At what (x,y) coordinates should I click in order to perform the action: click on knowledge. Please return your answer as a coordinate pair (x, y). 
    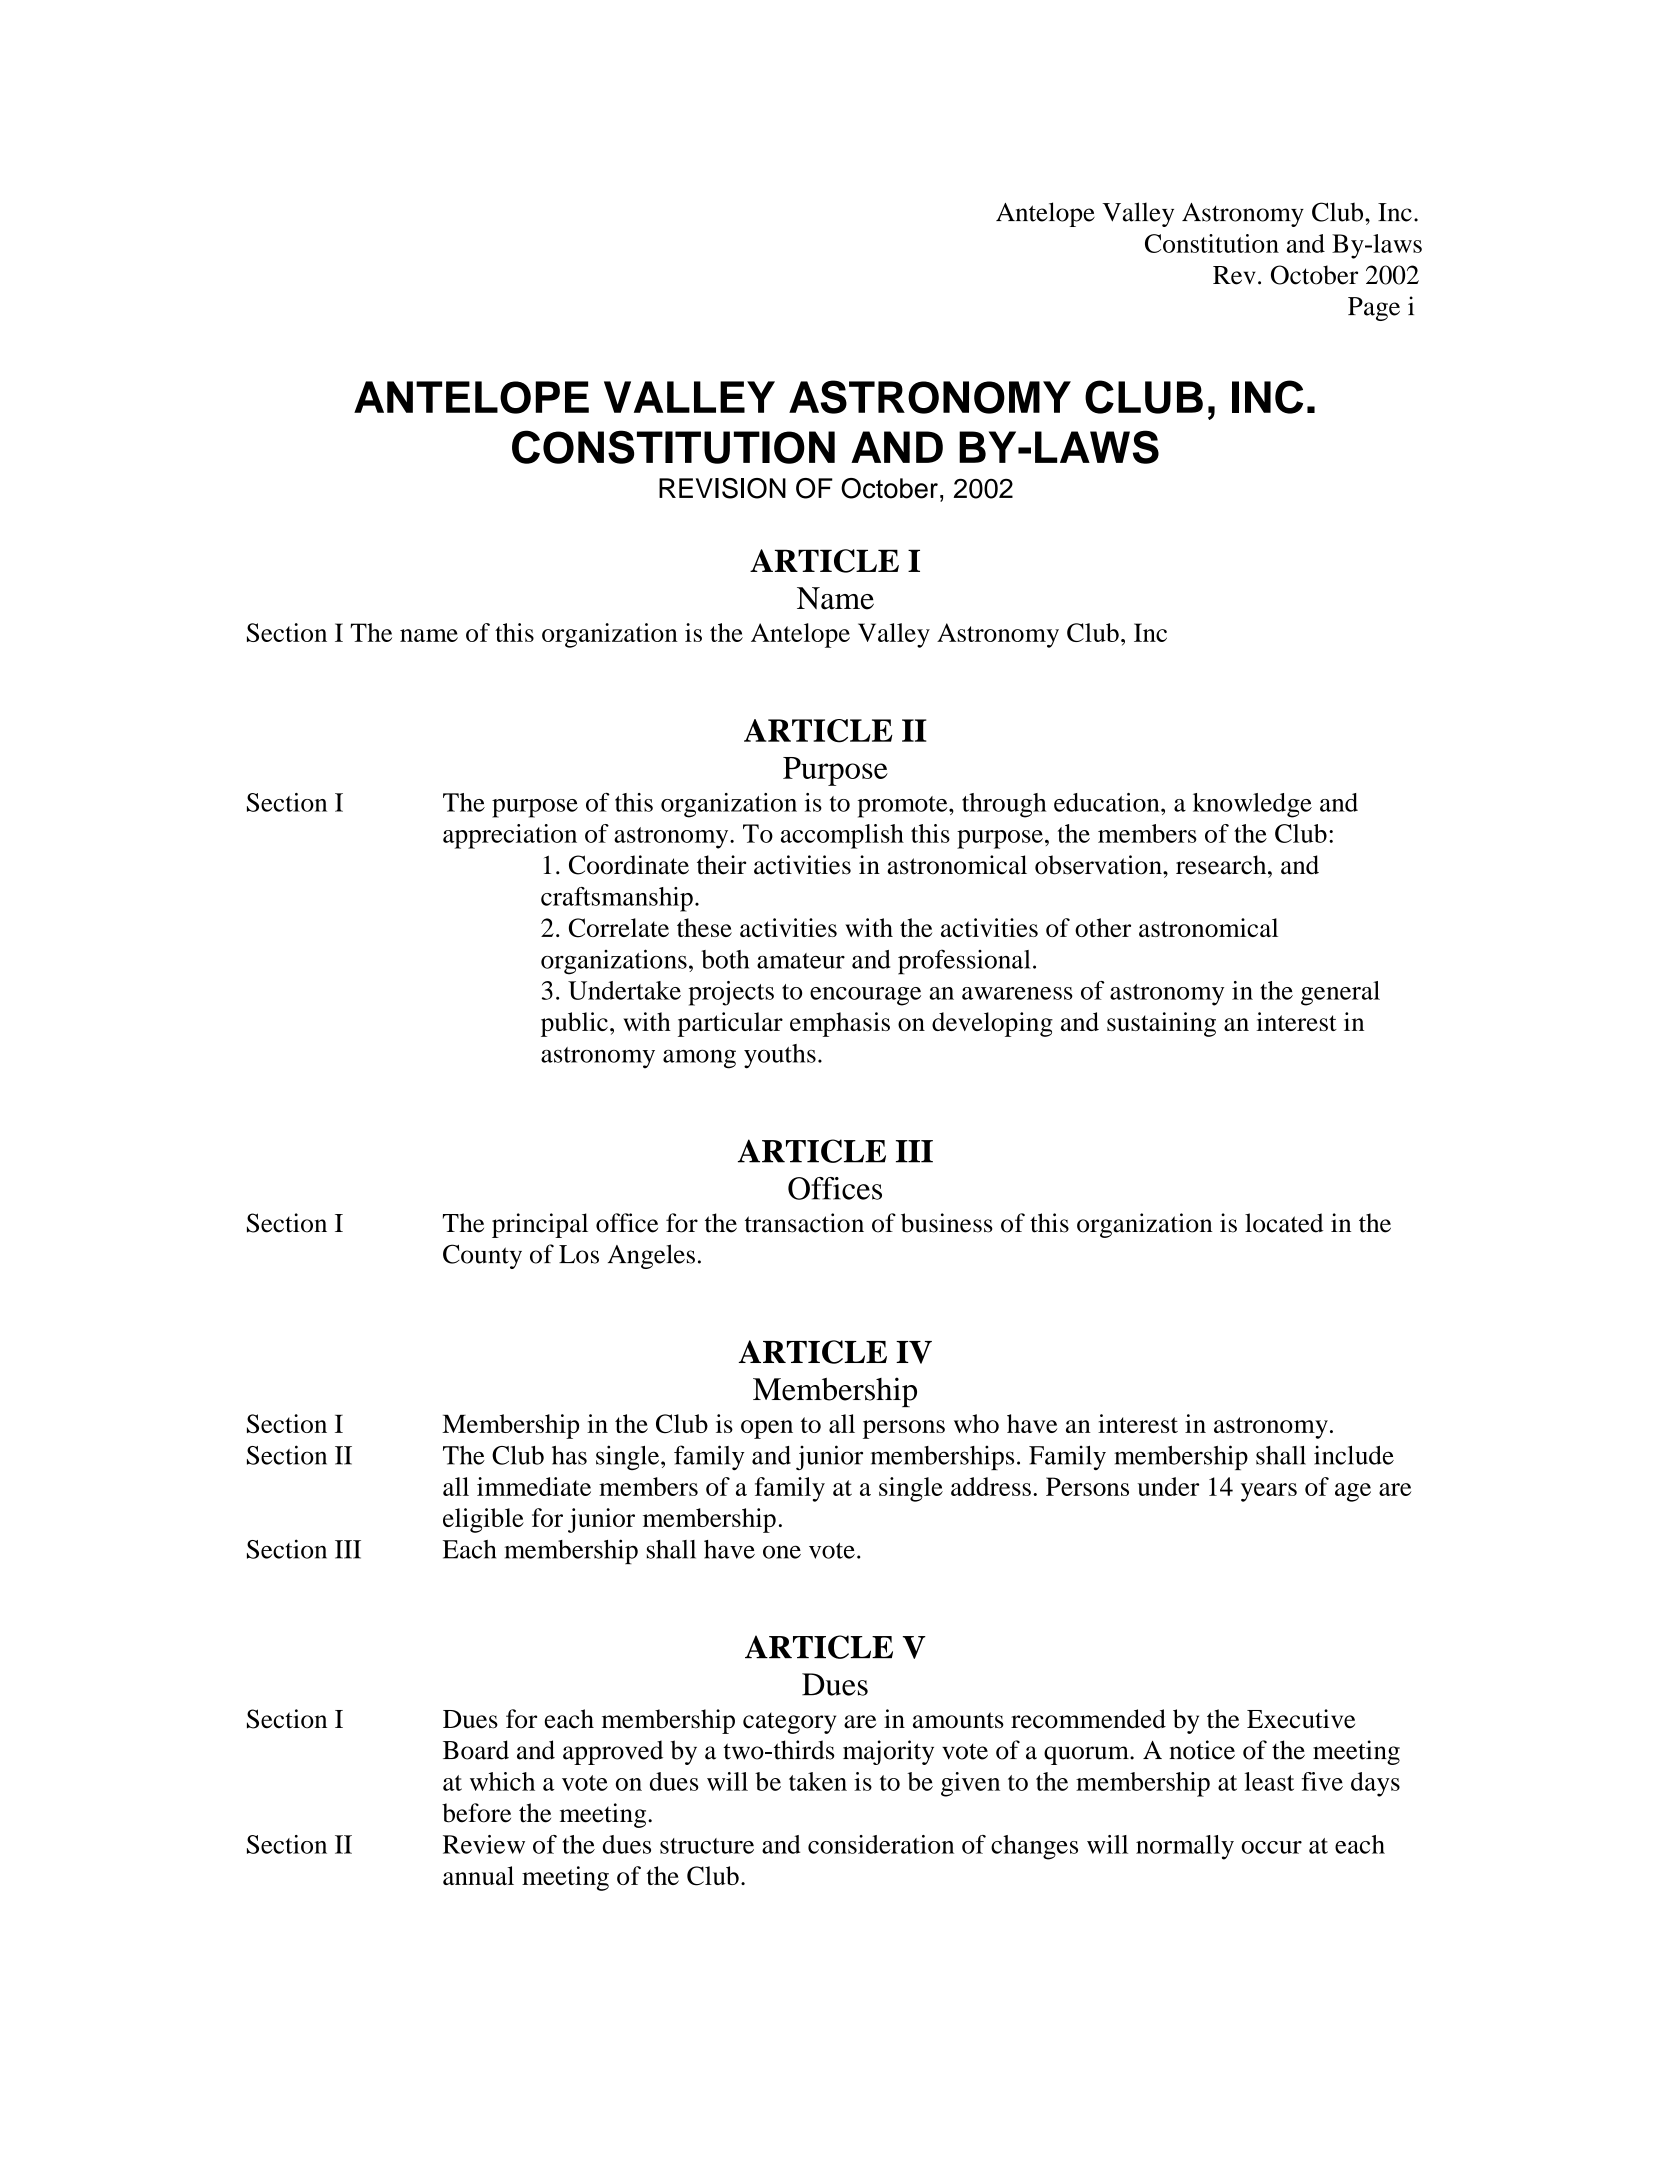
    Looking at the image, I should click on (1252, 805).
